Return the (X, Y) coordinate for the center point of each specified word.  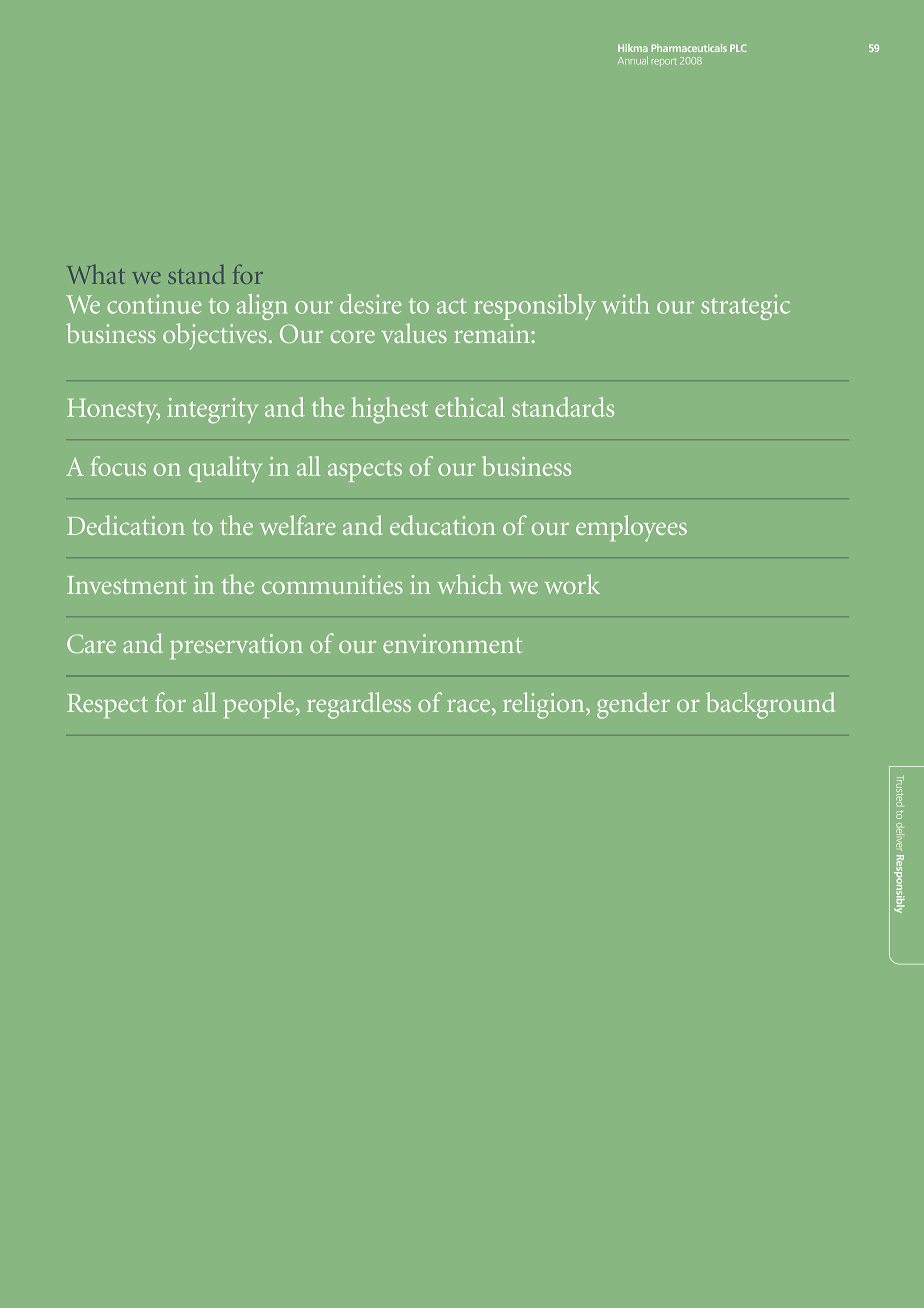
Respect (107, 706)
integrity (212, 411)
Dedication (126, 525)
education (442, 525)
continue (154, 304)
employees (631, 528)
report (664, 62)
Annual (633, 61)
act (452, 306)
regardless (359, 705)
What (96, 274)
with (625, 304)
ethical (470, 407)
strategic (745, 307)
